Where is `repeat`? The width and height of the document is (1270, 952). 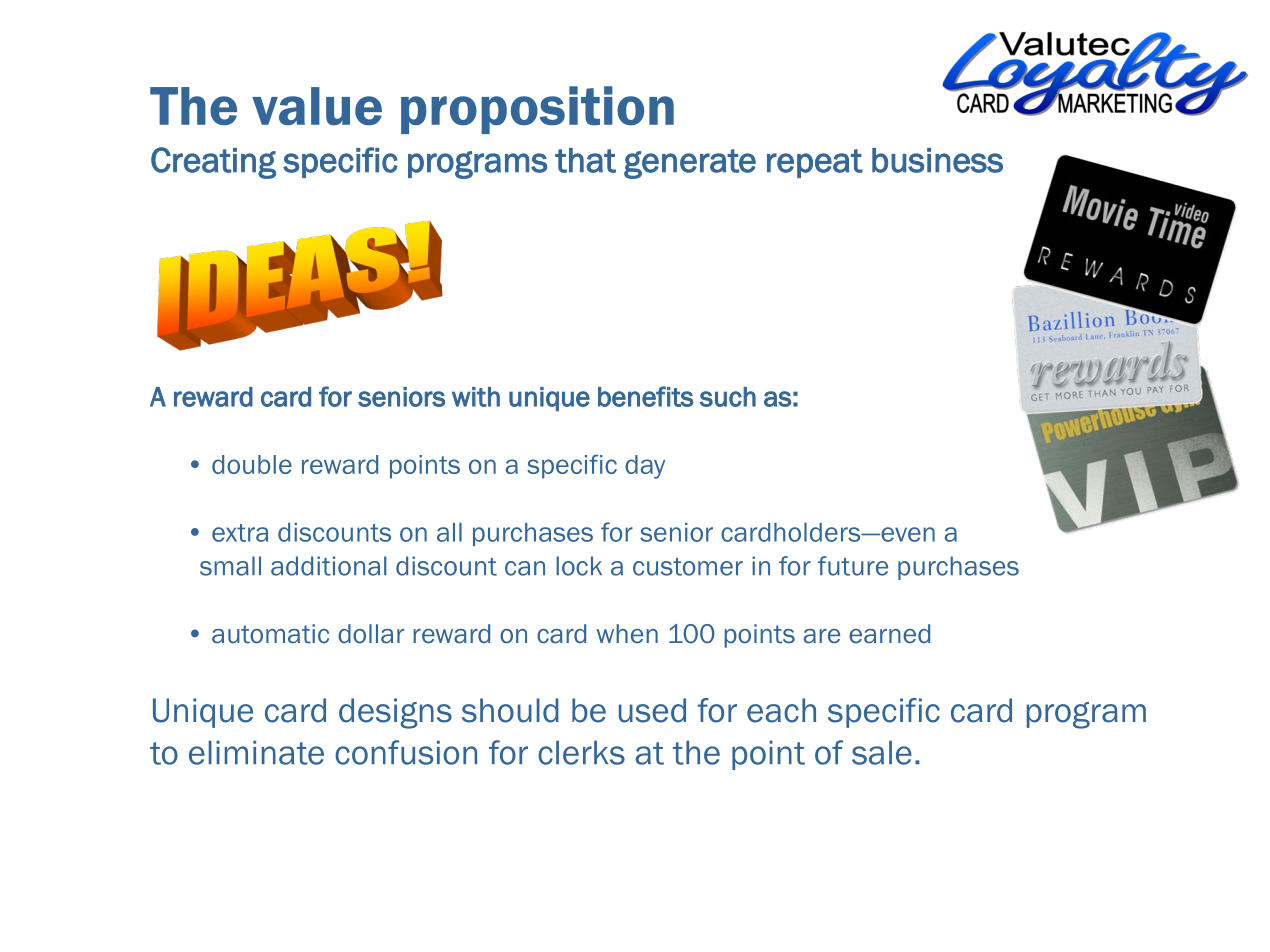
repeat is located at coordinates (815, 163).
